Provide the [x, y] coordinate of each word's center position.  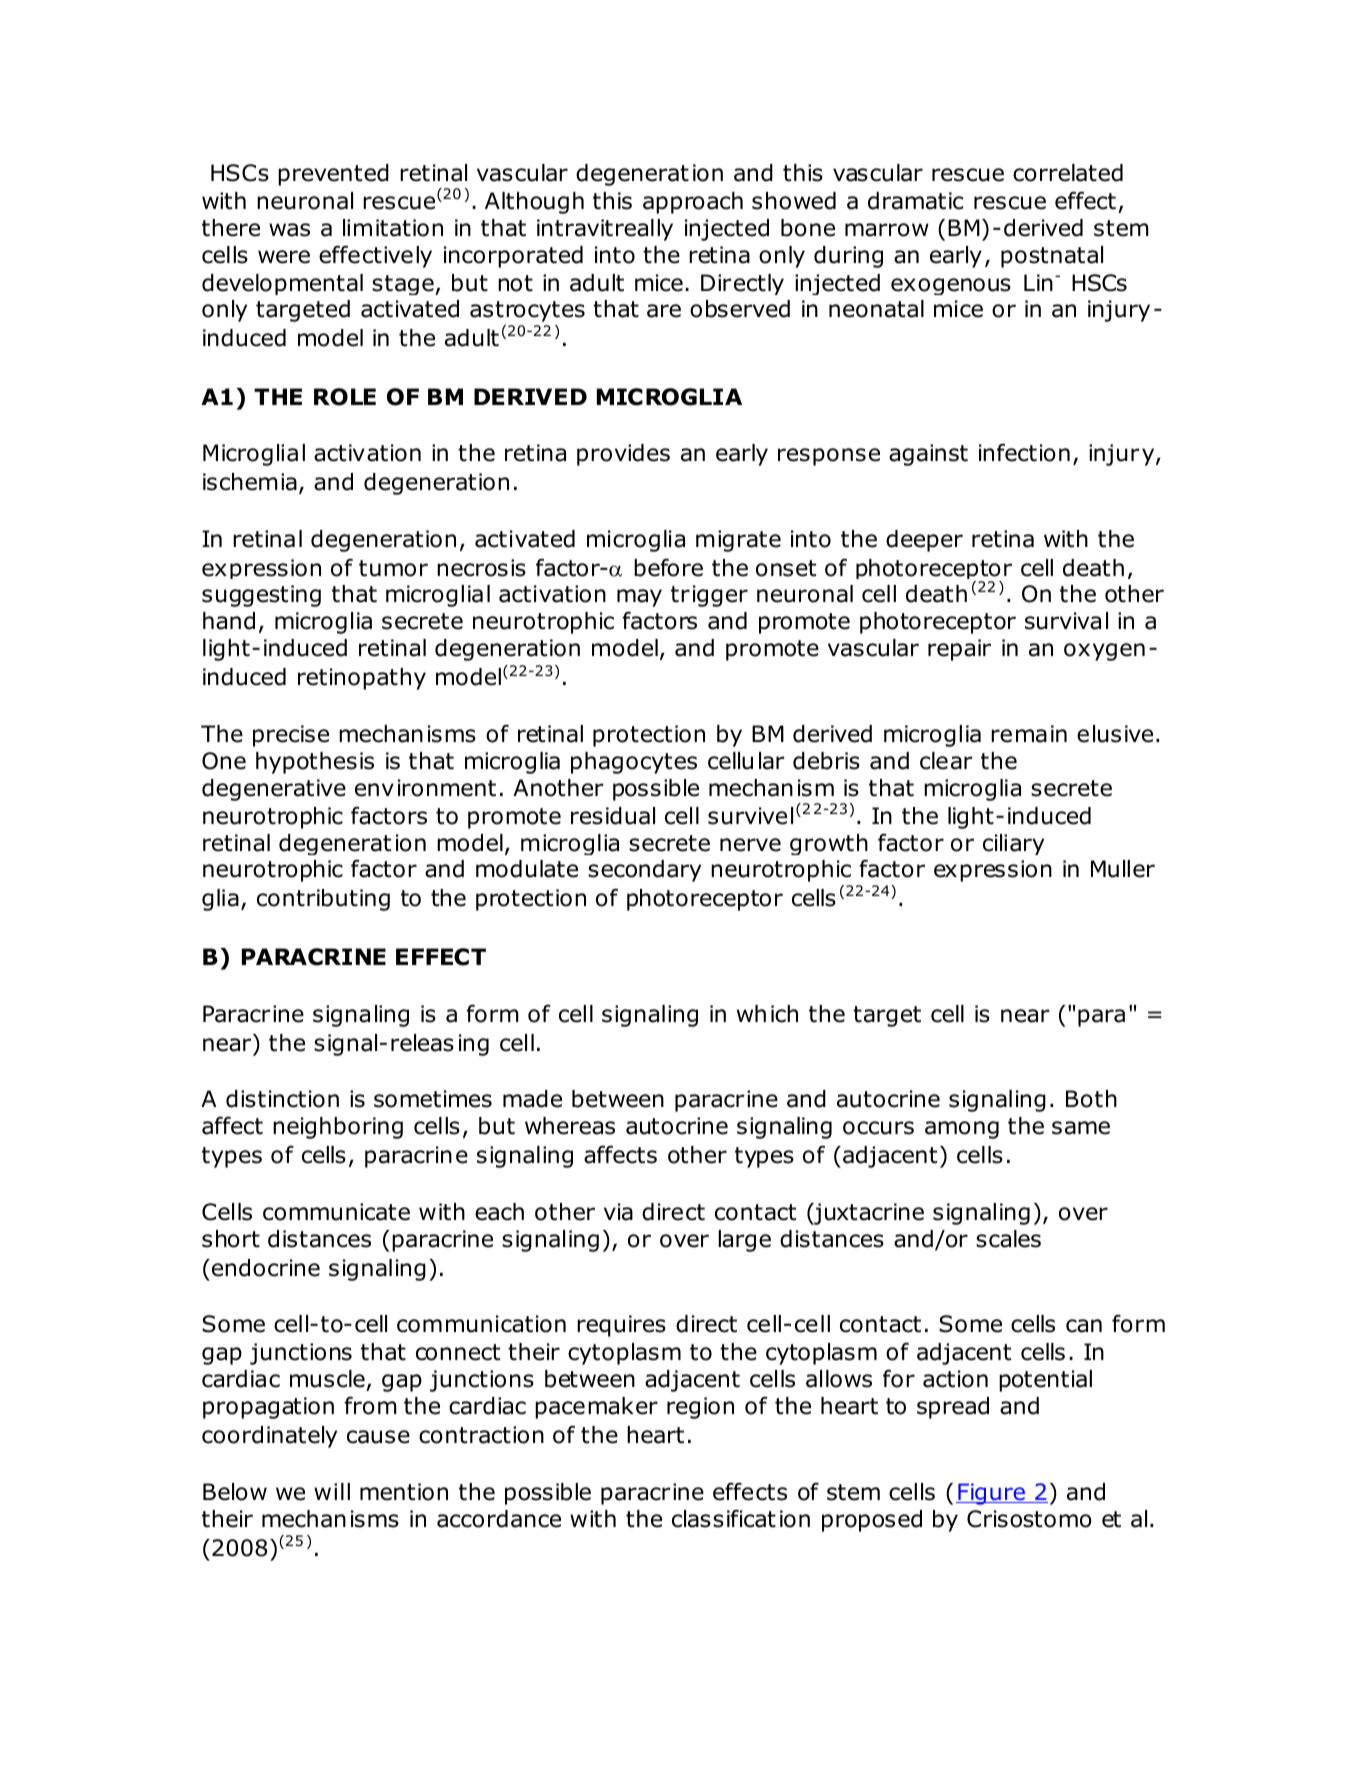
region [700, 1408]
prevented [333, 175]
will [332, 1491]
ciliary [1013, 844]
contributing [323, 900]
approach [693, 203]
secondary [644, 871]
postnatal [1052, 257]
